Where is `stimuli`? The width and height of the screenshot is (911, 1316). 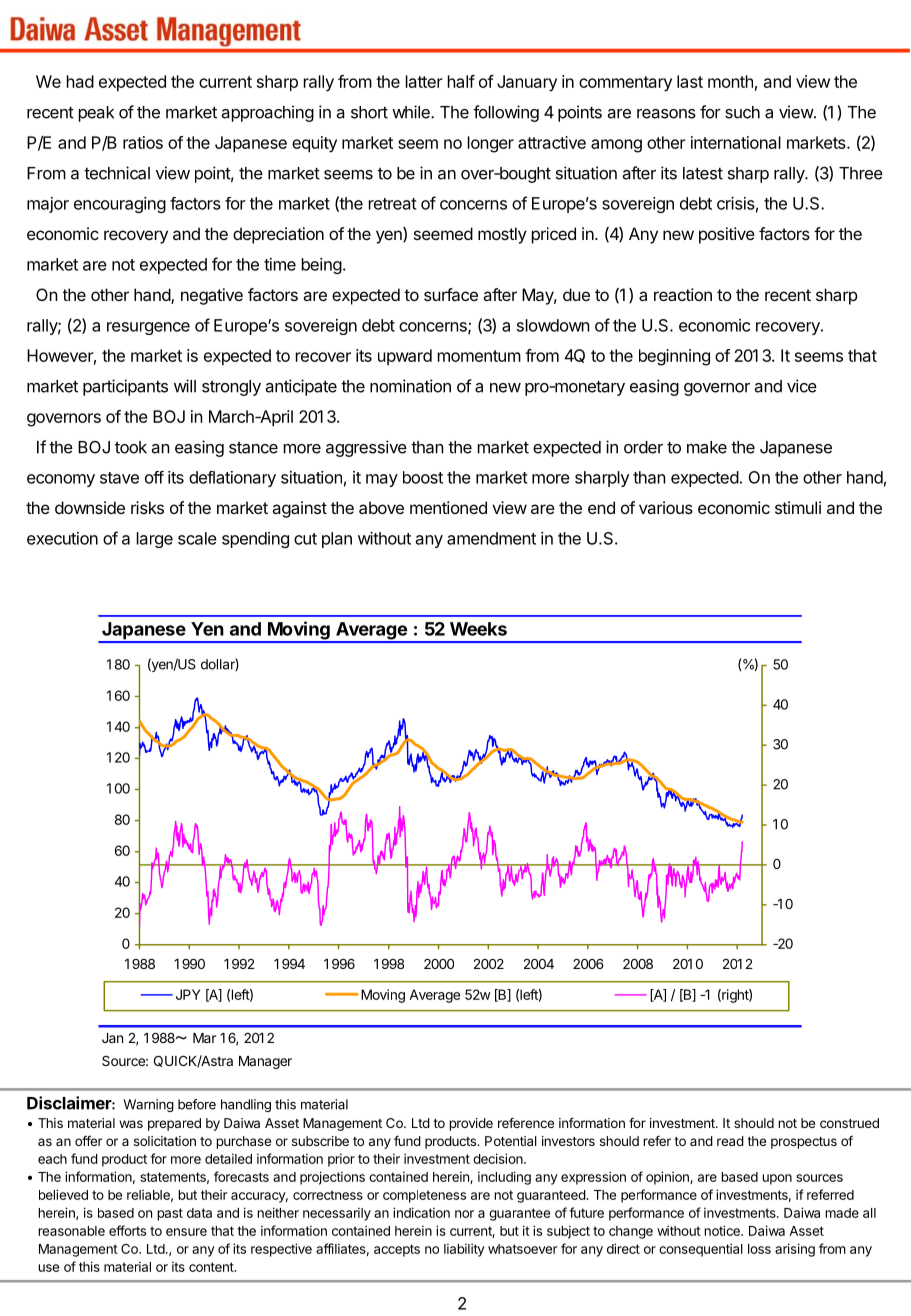 stimuli is located at coordinates (798, 507).
